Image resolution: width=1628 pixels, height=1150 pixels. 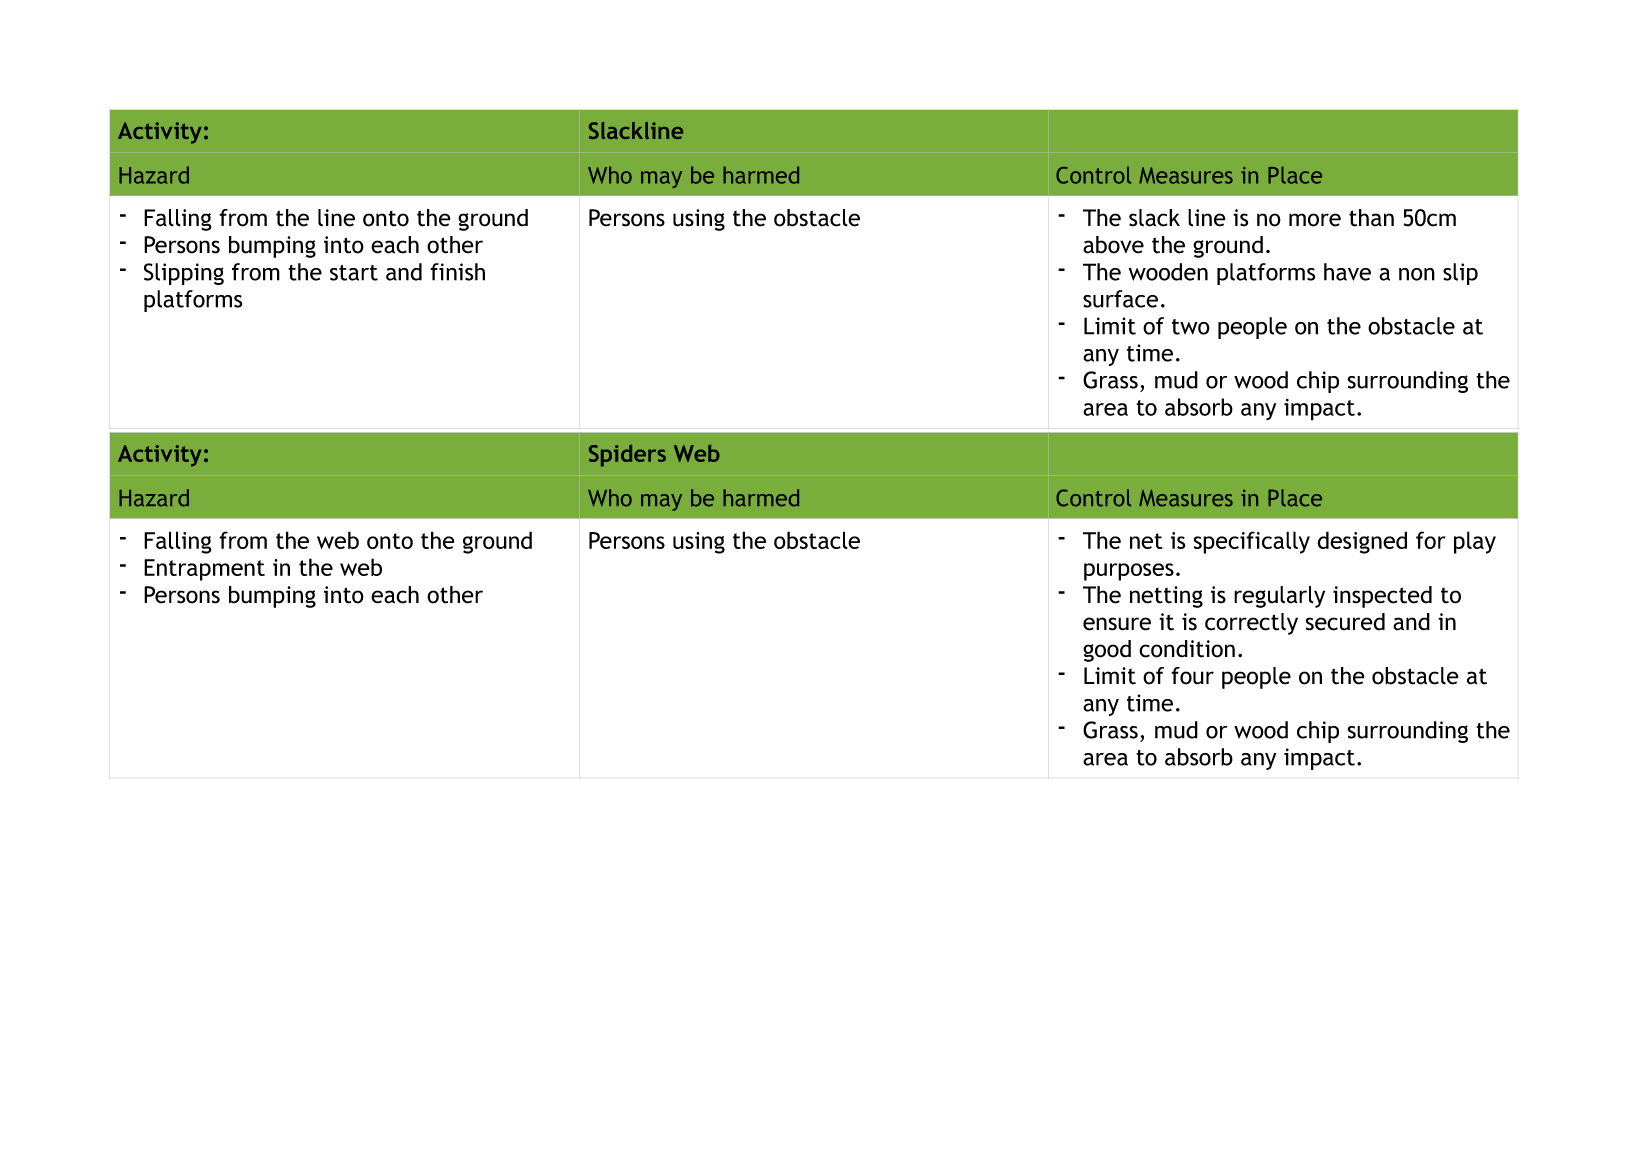 What do you see at coordinates (1192, 676) in the screenshot?
I see `four` at bounding box center [1192, 676].
